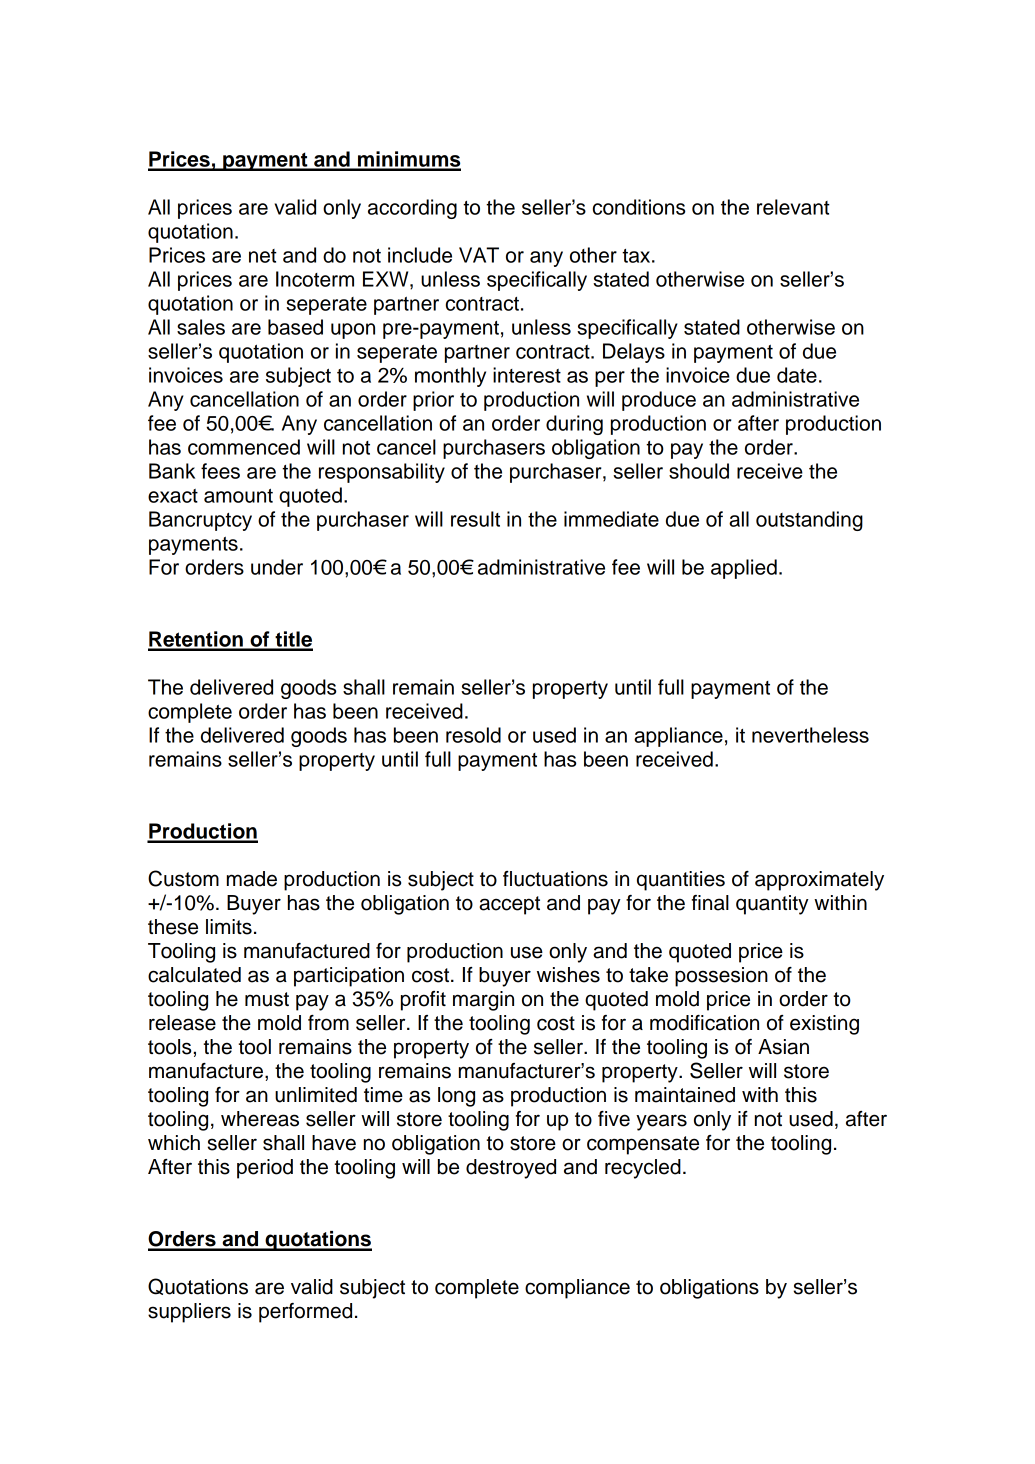  What do you see at coordinates (238, 496) in the document?
I see `amount` at bounding box center [238, 496].
